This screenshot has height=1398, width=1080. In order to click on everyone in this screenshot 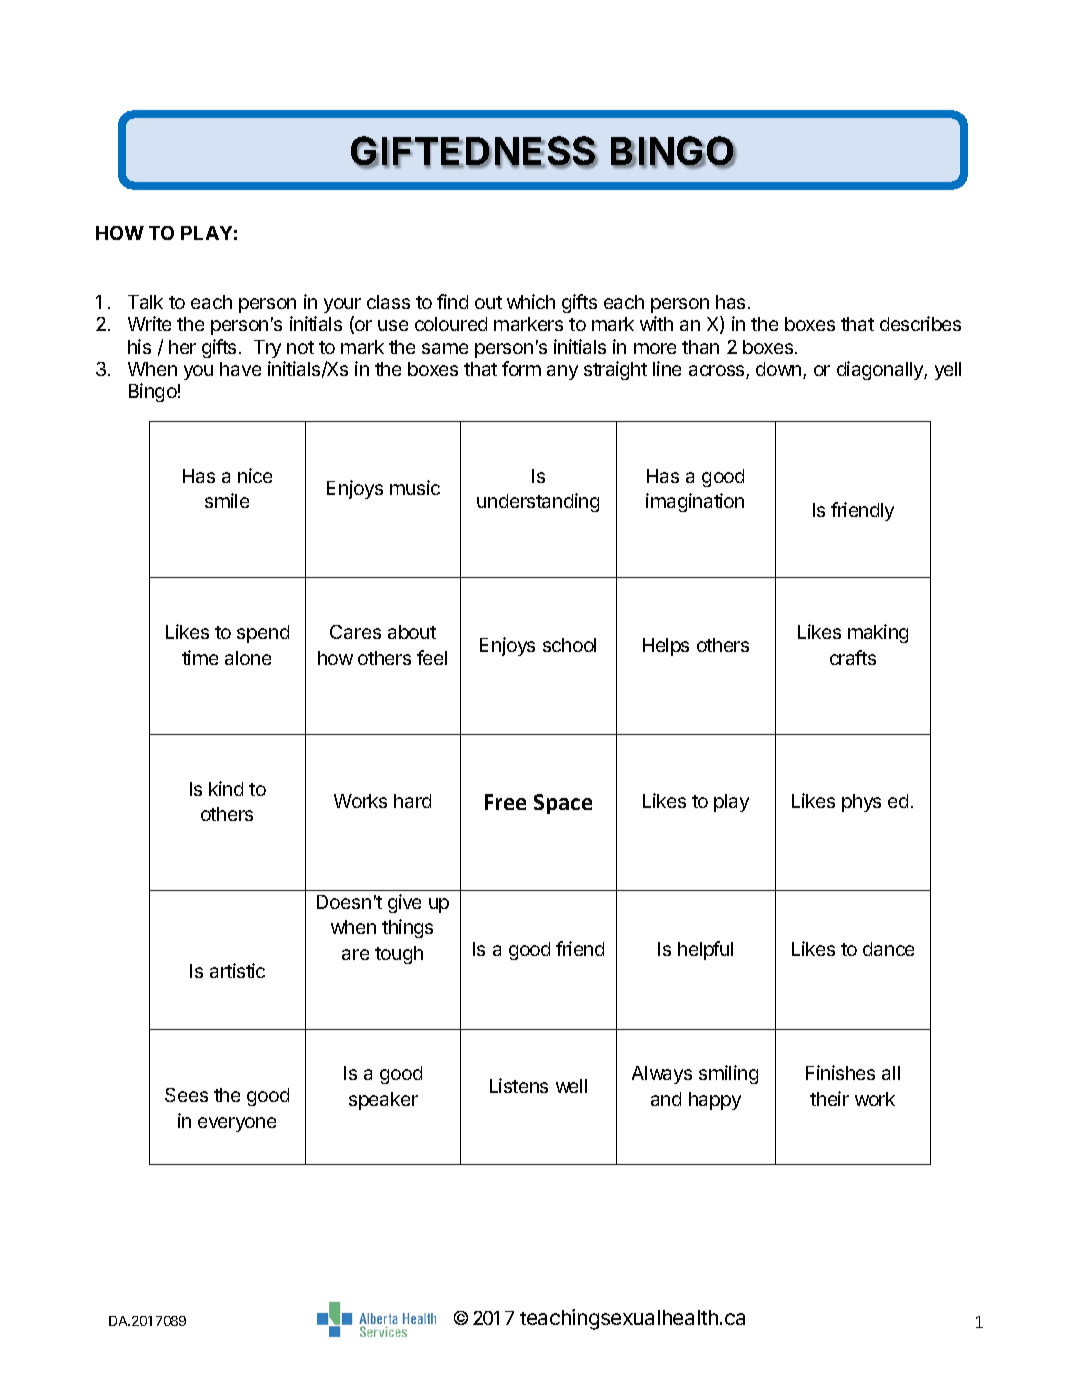, I will do `click(237, 1124)`.
